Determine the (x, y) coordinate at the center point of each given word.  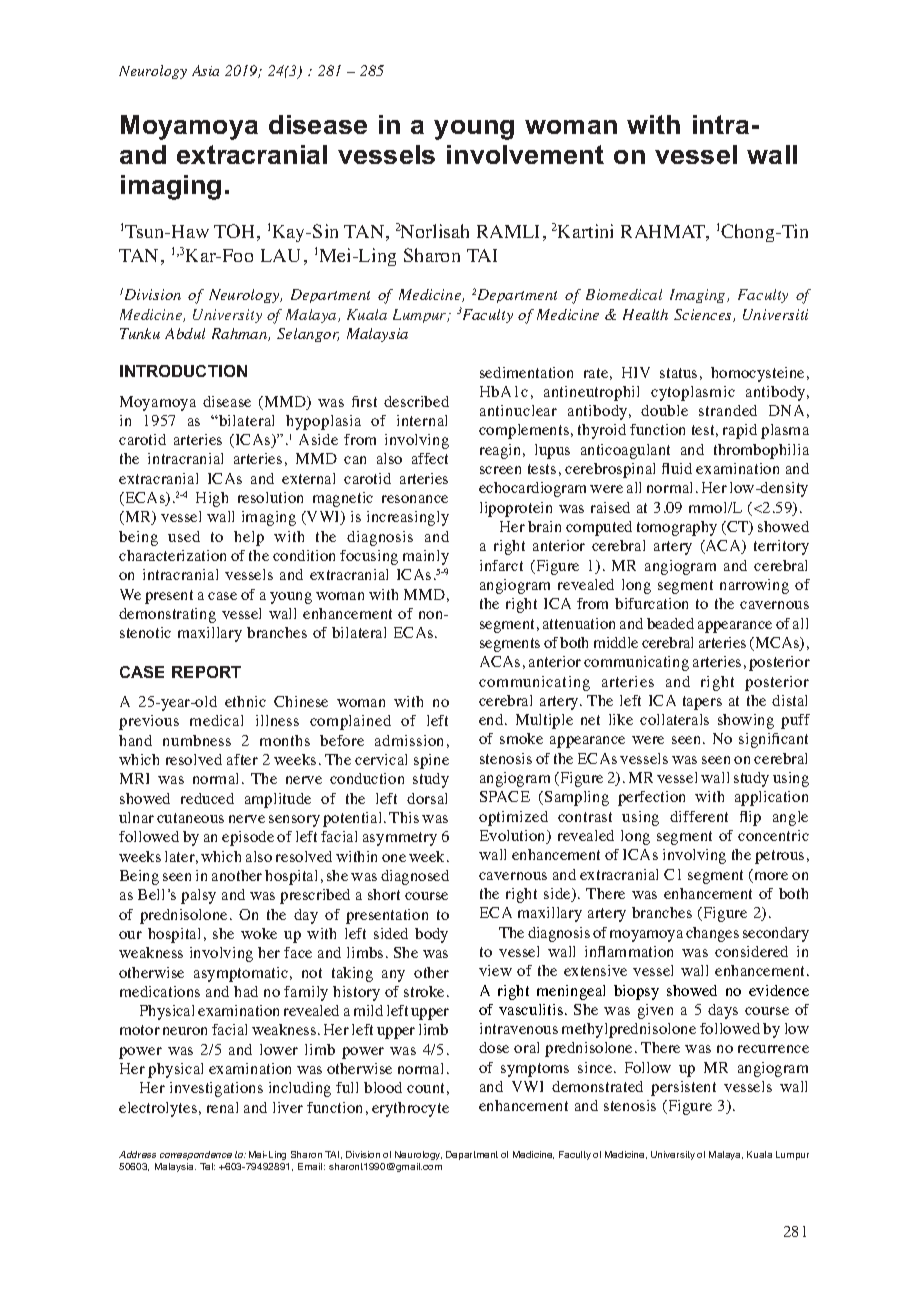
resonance (415, 499)
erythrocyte (410, 1109)
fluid (677, 468)
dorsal (427, 798)
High (212, 499)
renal (222, 1107)
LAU (280, 255)
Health (645, 314)
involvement (525, 154)
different (699, 816)
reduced (207, 798)
